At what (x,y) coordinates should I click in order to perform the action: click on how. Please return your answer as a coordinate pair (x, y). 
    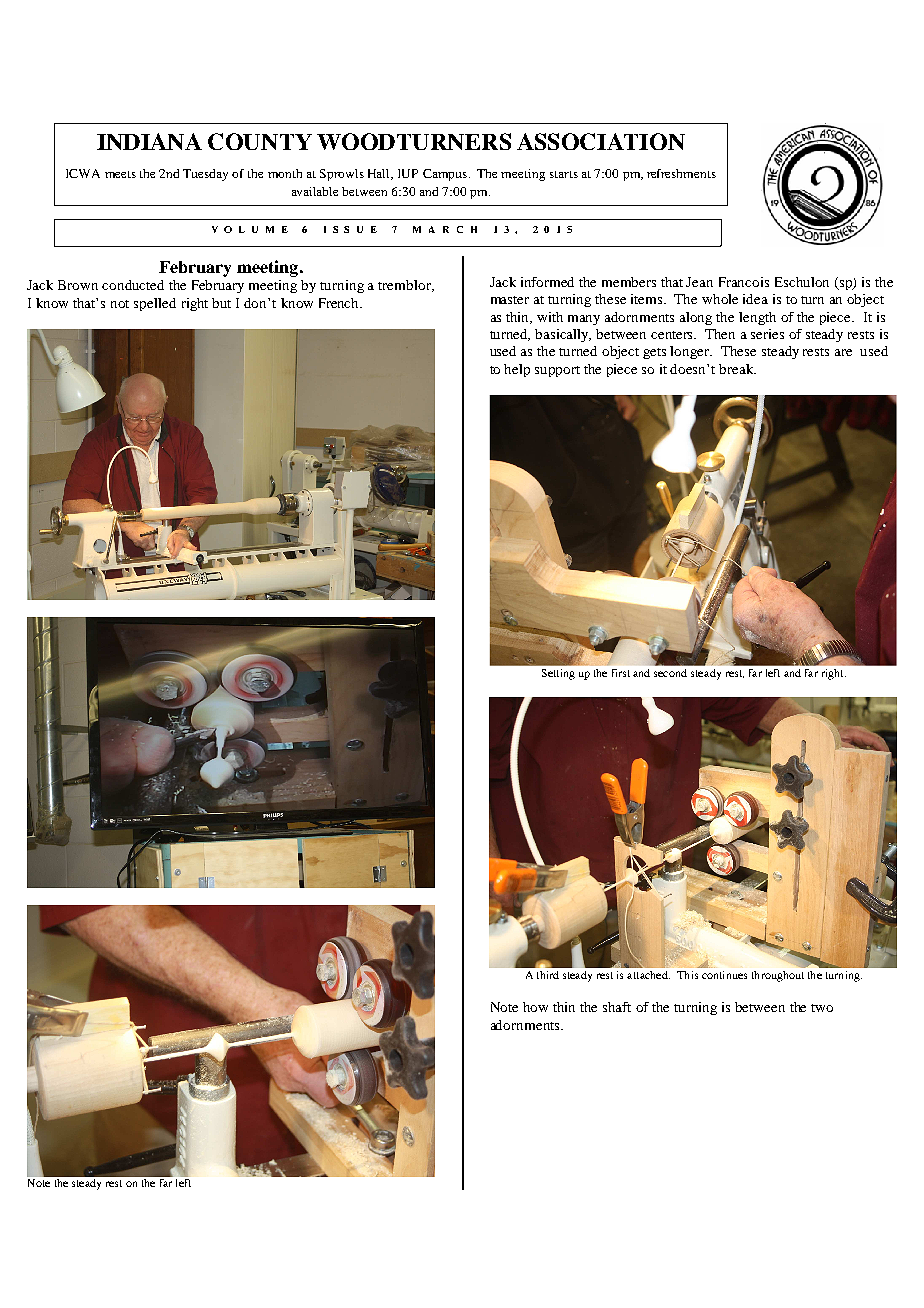
    Looking at the image, I should click on (535, 1007).
